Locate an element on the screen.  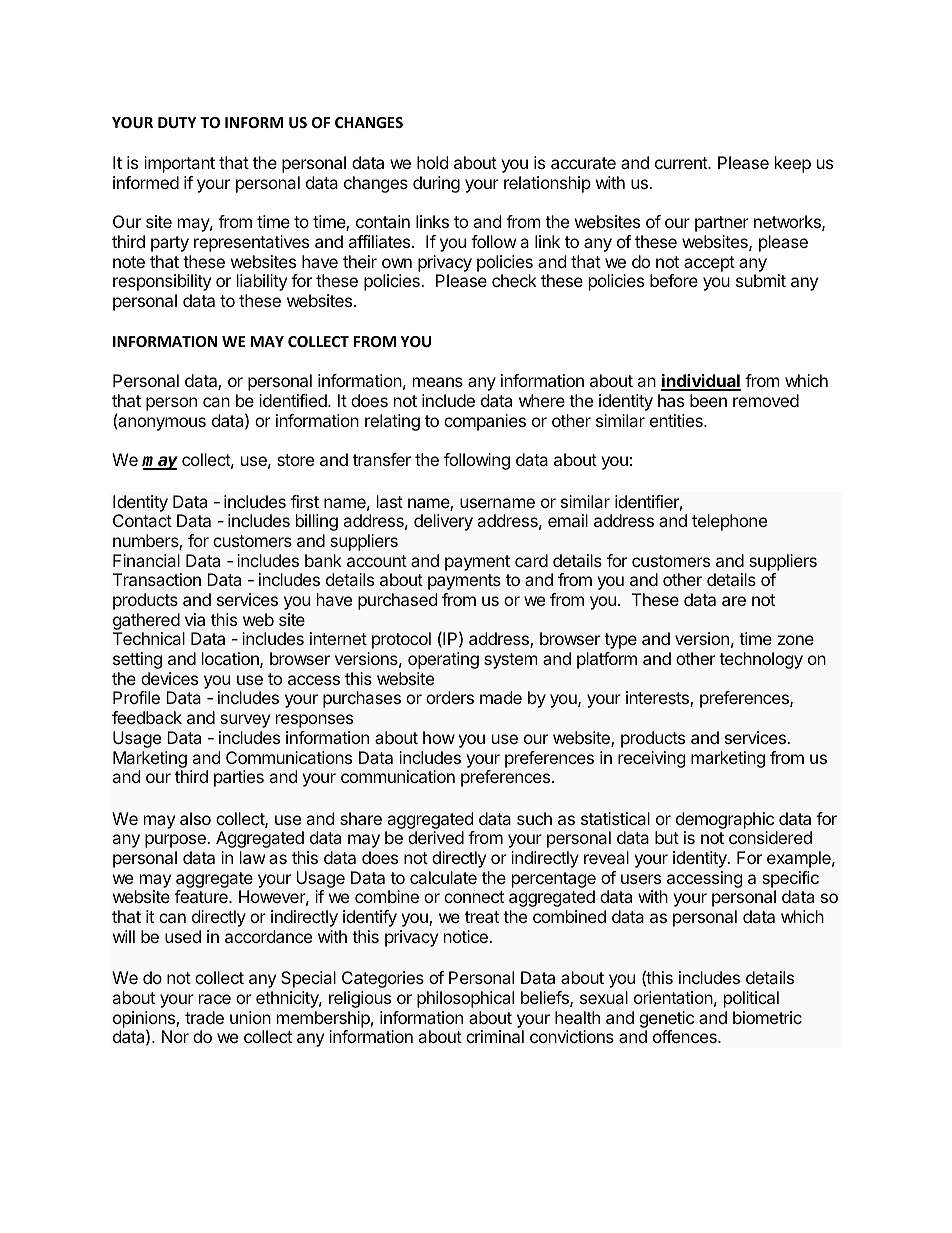
political is located at coordinates (751, 999).
